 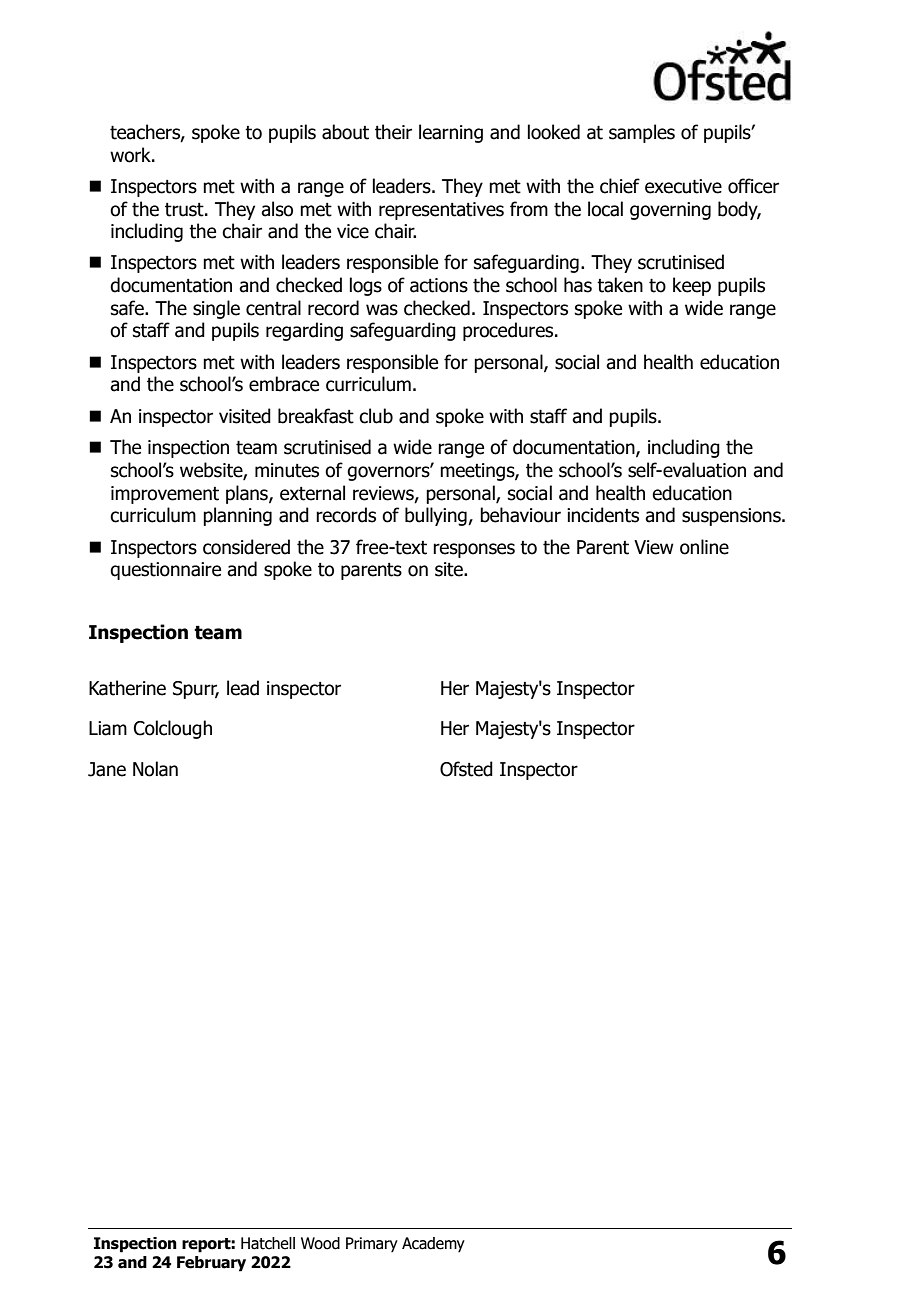 I want to click on online, so click(x=704, y=547).
